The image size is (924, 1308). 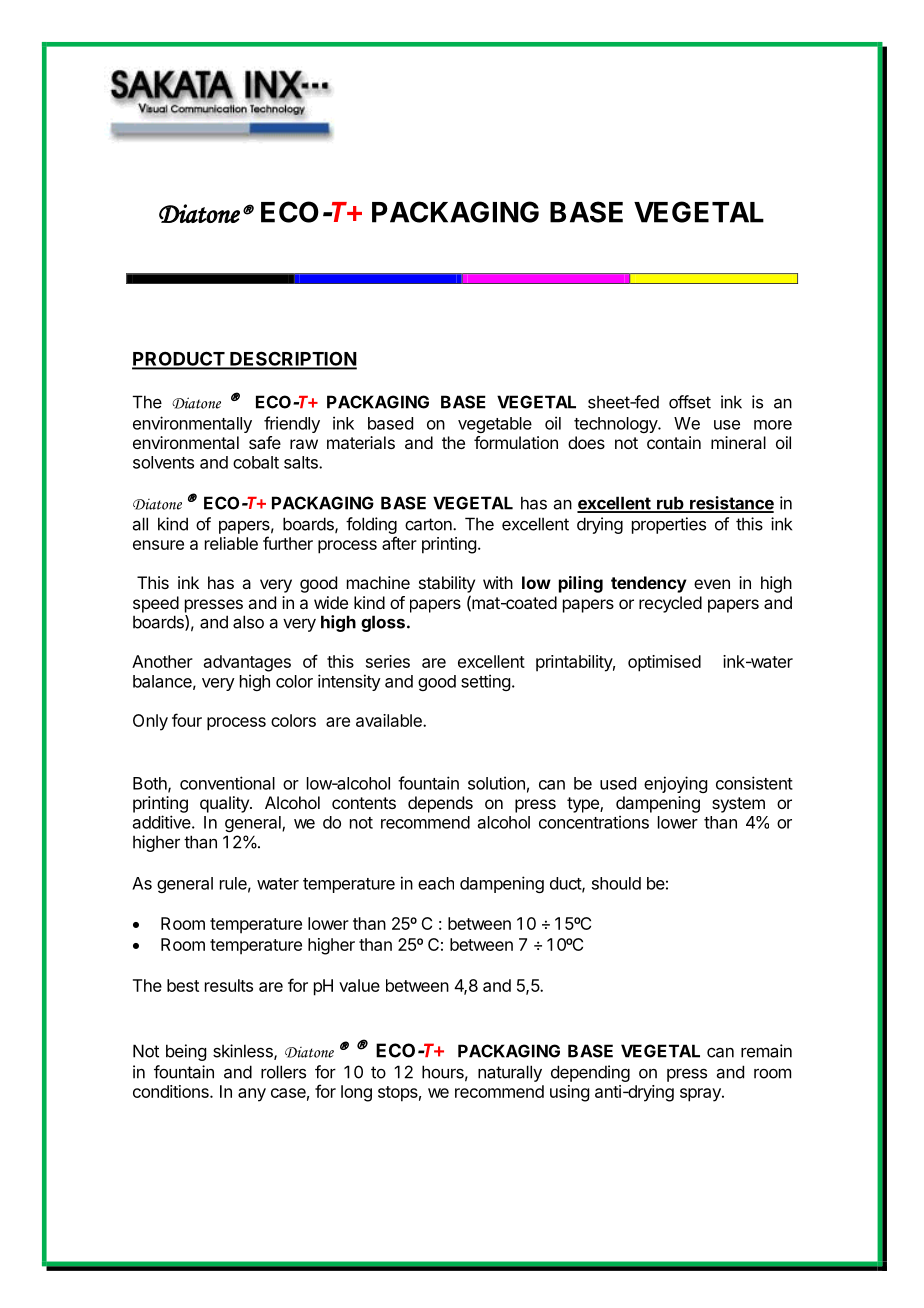 I want to click on remain, so click(x=766, y=1051).
